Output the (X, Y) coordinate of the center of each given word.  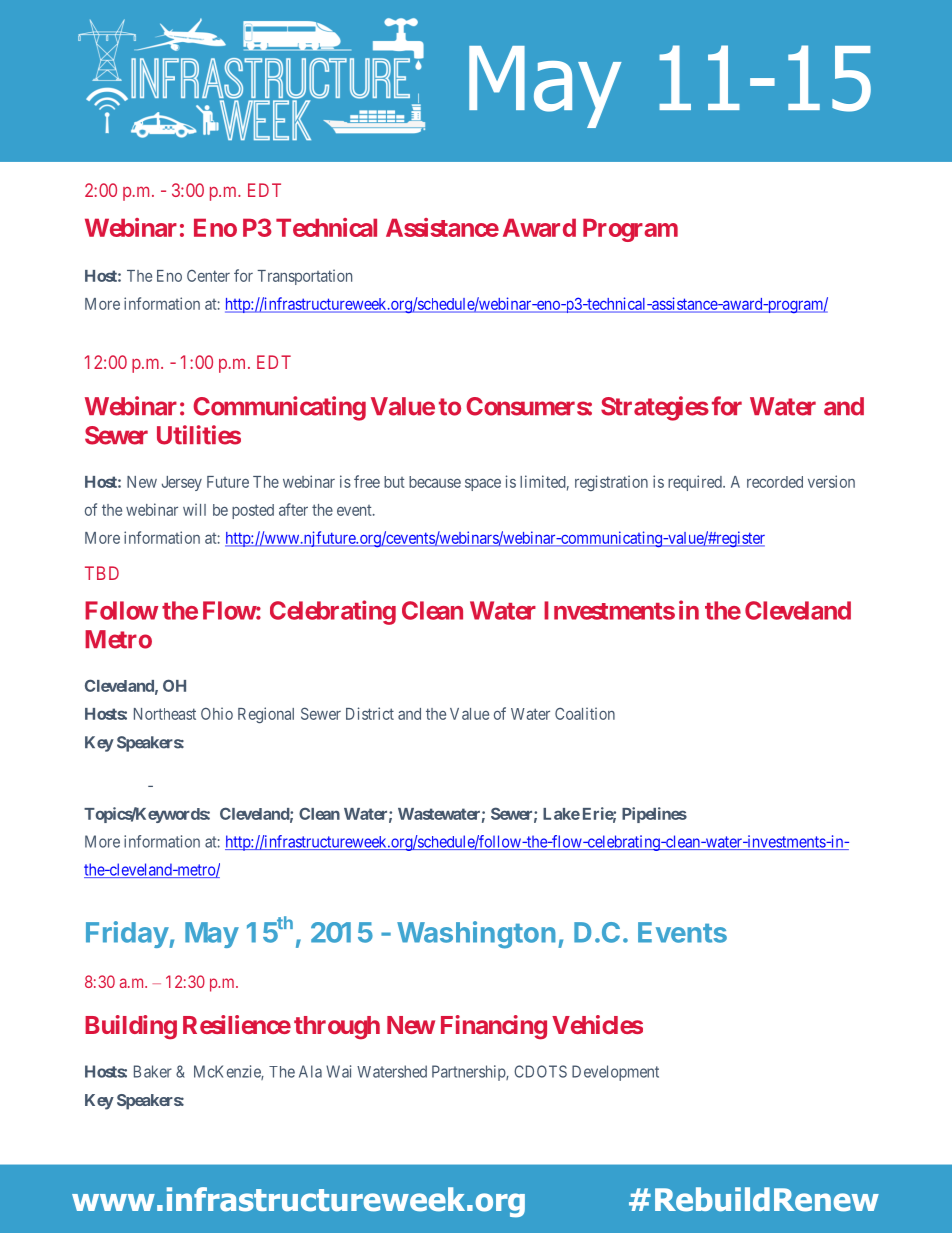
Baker (153, 1071)
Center (208, 275)
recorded (775, 482)
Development (615, 1073)
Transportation (304, 277)
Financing (494, 1027)
